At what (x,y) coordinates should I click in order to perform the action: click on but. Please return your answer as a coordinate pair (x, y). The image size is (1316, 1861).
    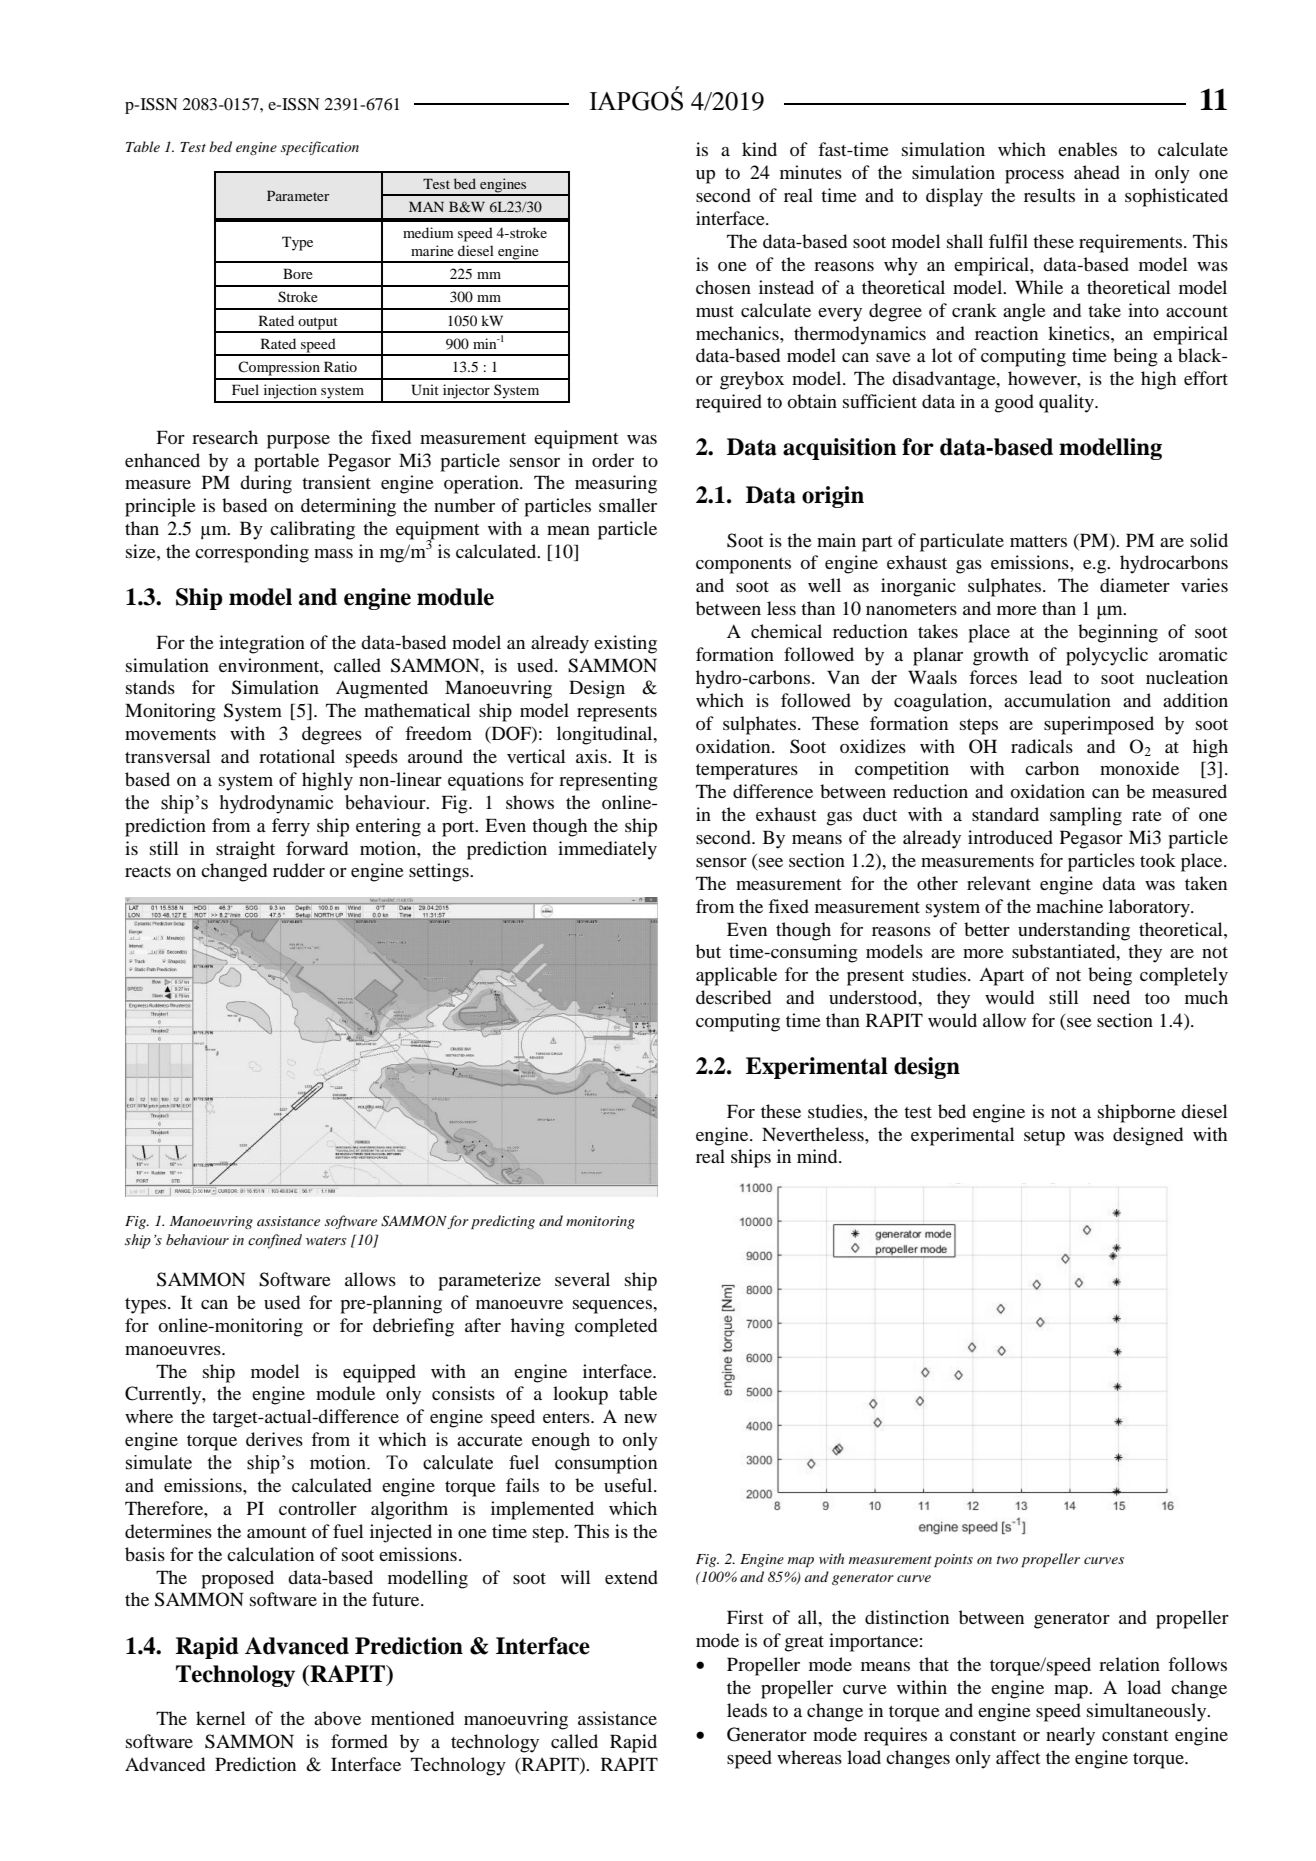
    Looking at the image, I should click on (708, 951).
